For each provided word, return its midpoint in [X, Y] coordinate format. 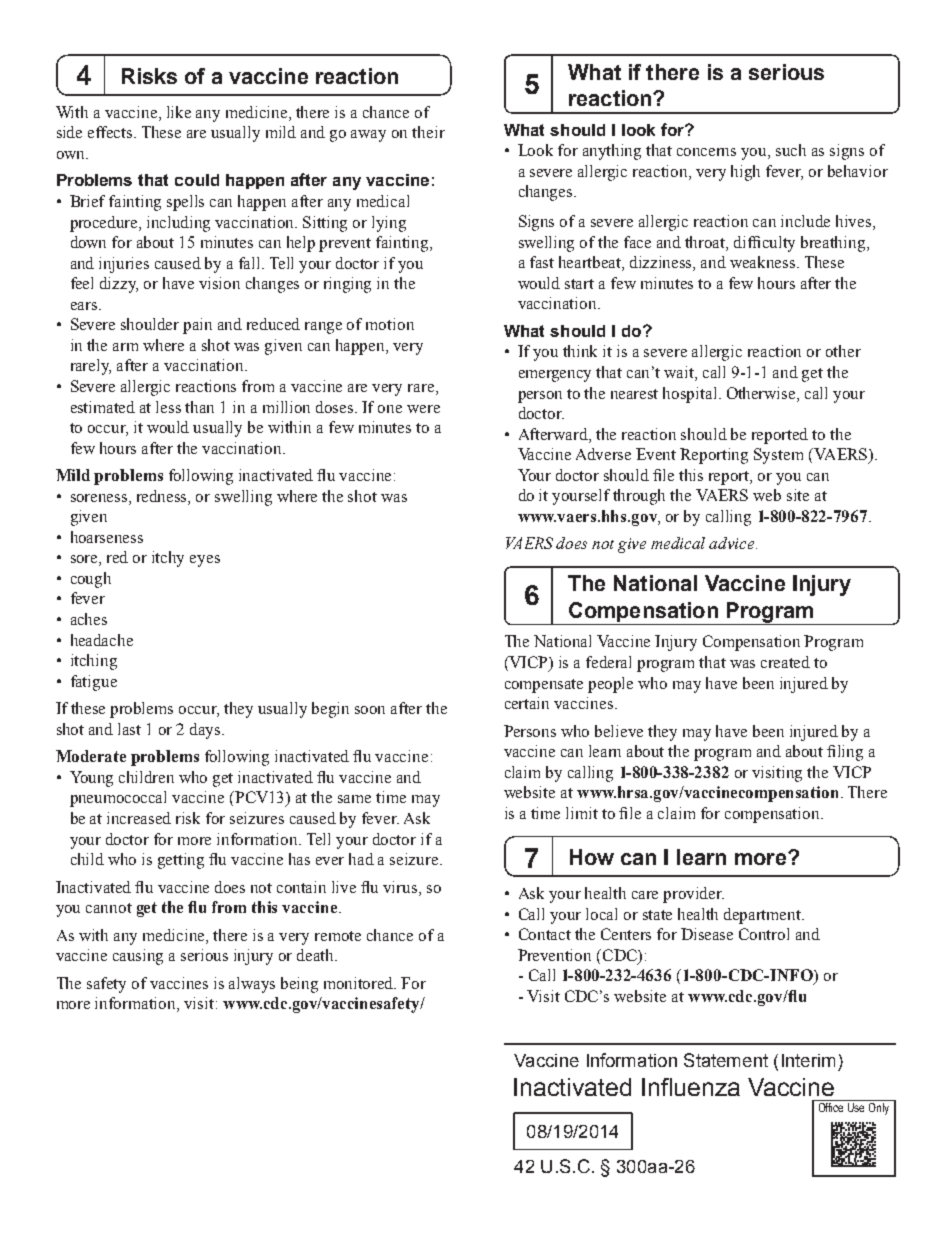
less [168, 407]
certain [527, 703]
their [428, 132]
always [252, 985]
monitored [360, 983]
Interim [808, 1060]
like [179, 112]
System [778, 456]
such [791, 150]
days [206, 731]
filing [845, 753]
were [423, 409]
